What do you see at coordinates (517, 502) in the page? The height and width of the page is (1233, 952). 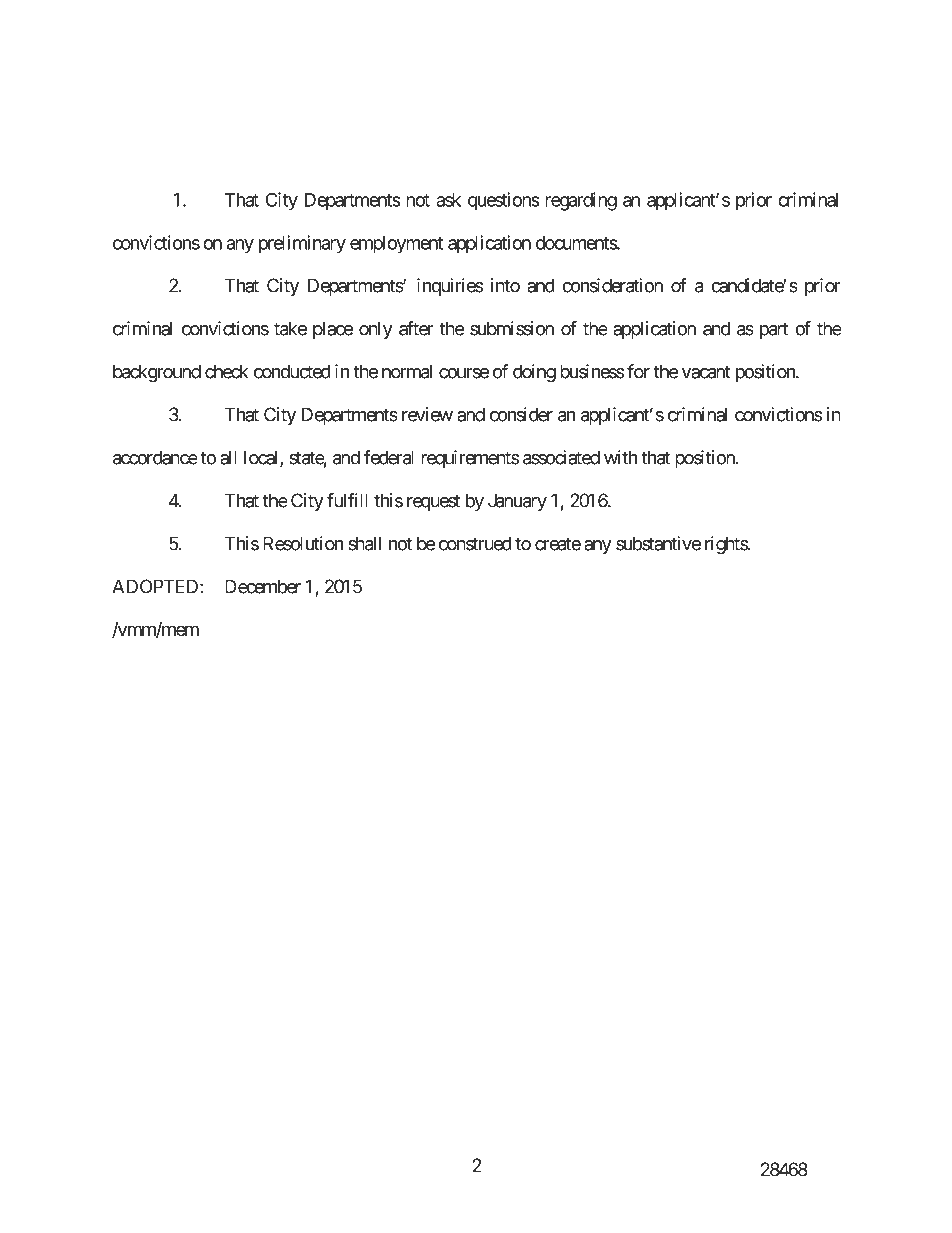 I see `January` at bounding box center [517, 502].
